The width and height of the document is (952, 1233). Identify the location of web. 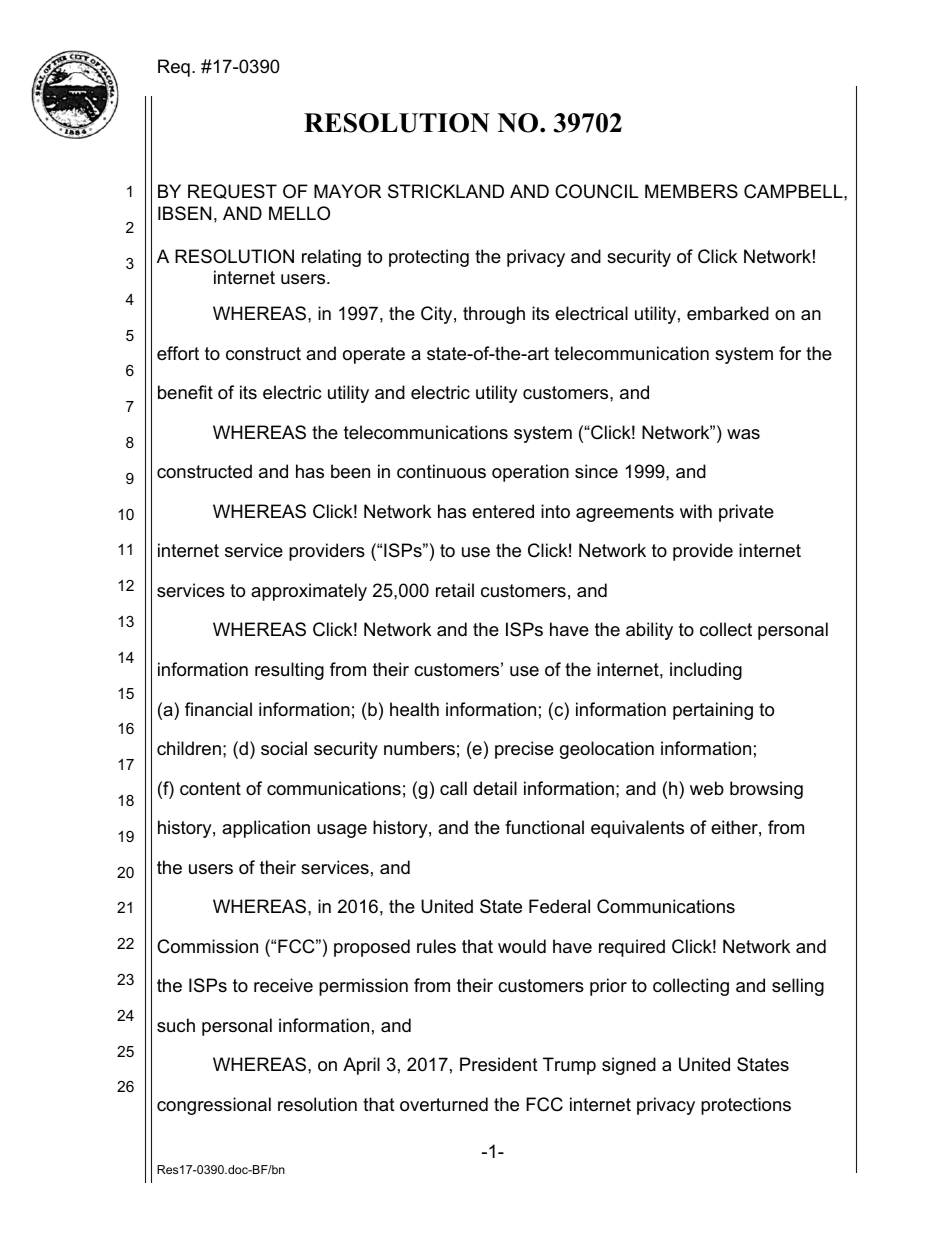
(707, 788).
